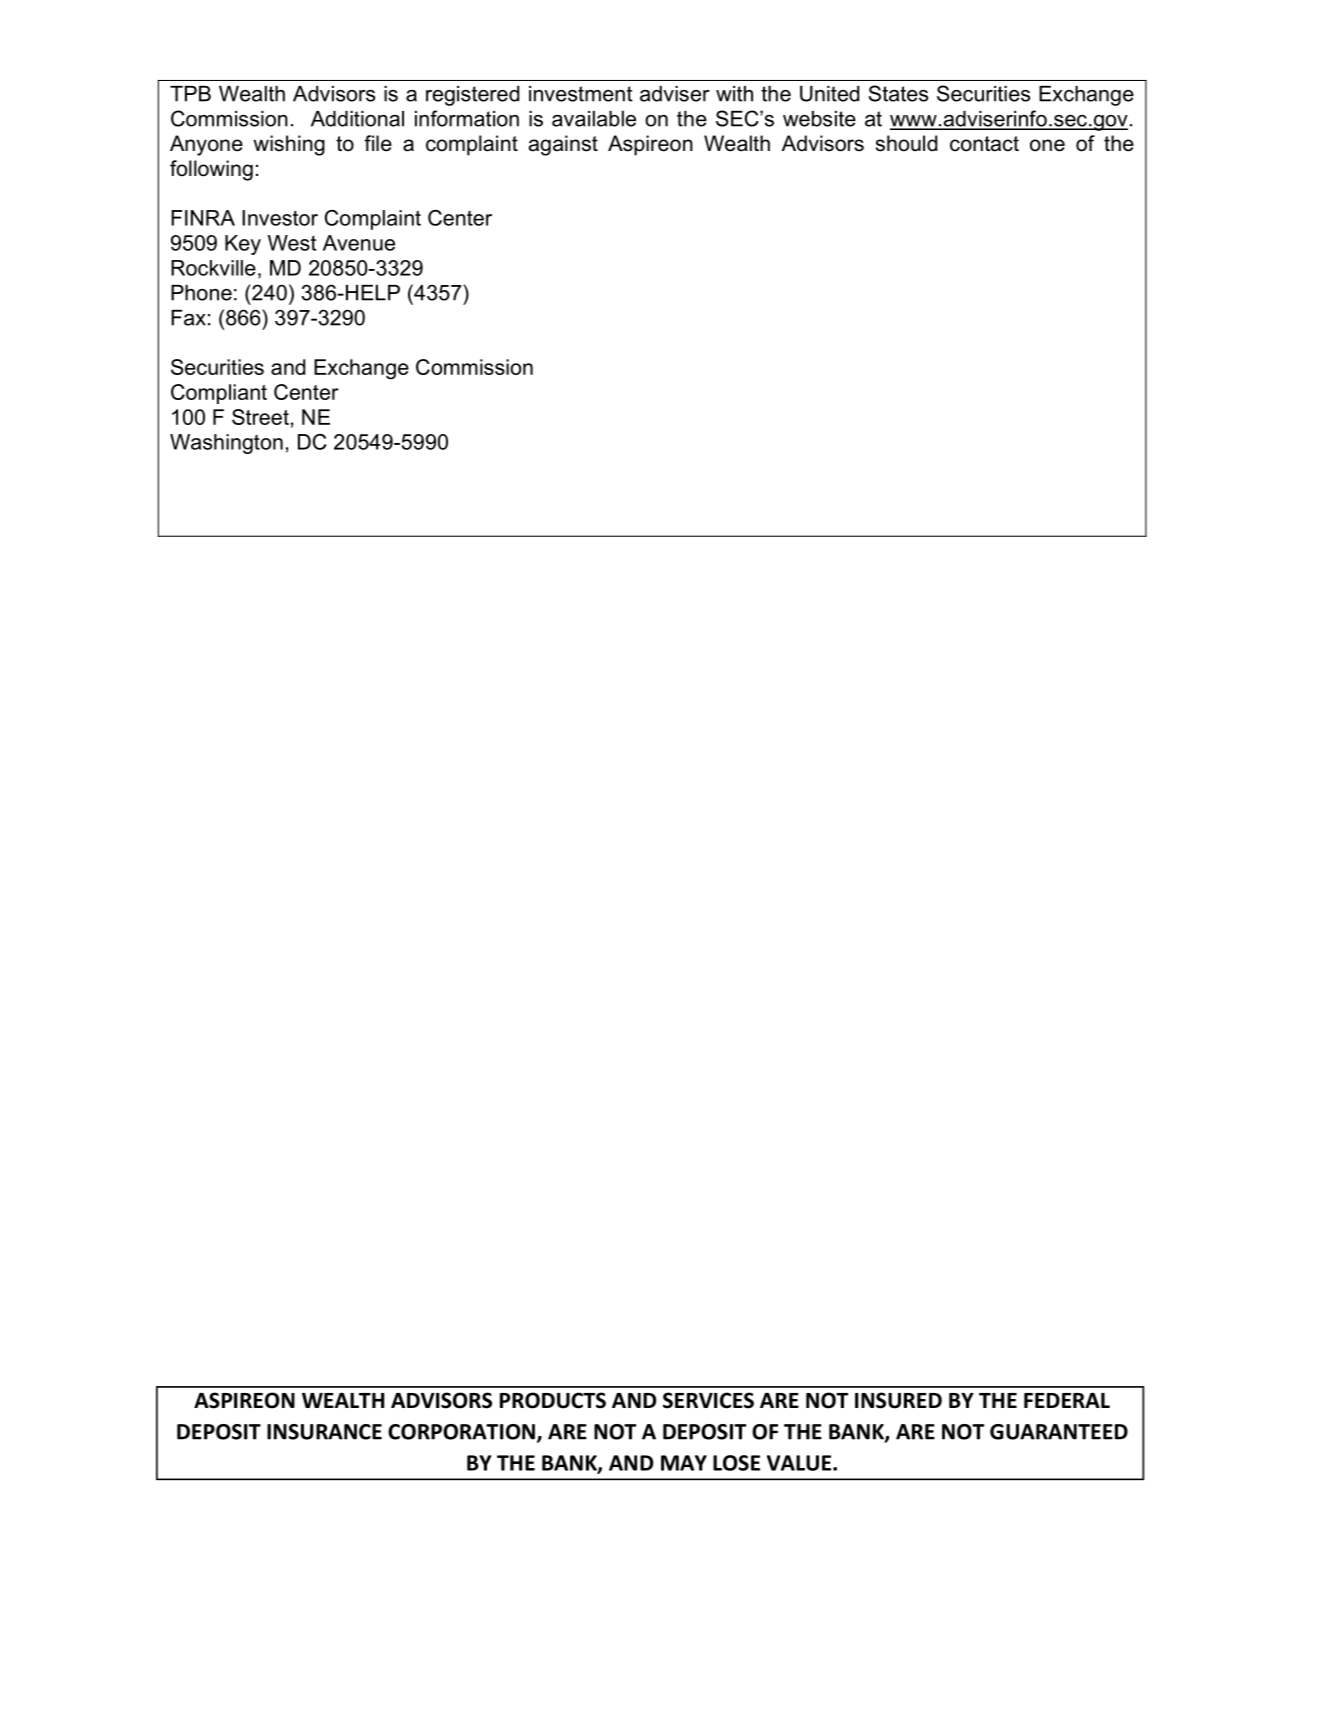 The width and height of the document is (1324, 1713). Describe the element at coordinates (1067, 1400) in the document. I see `FEDERAL` at that location.
